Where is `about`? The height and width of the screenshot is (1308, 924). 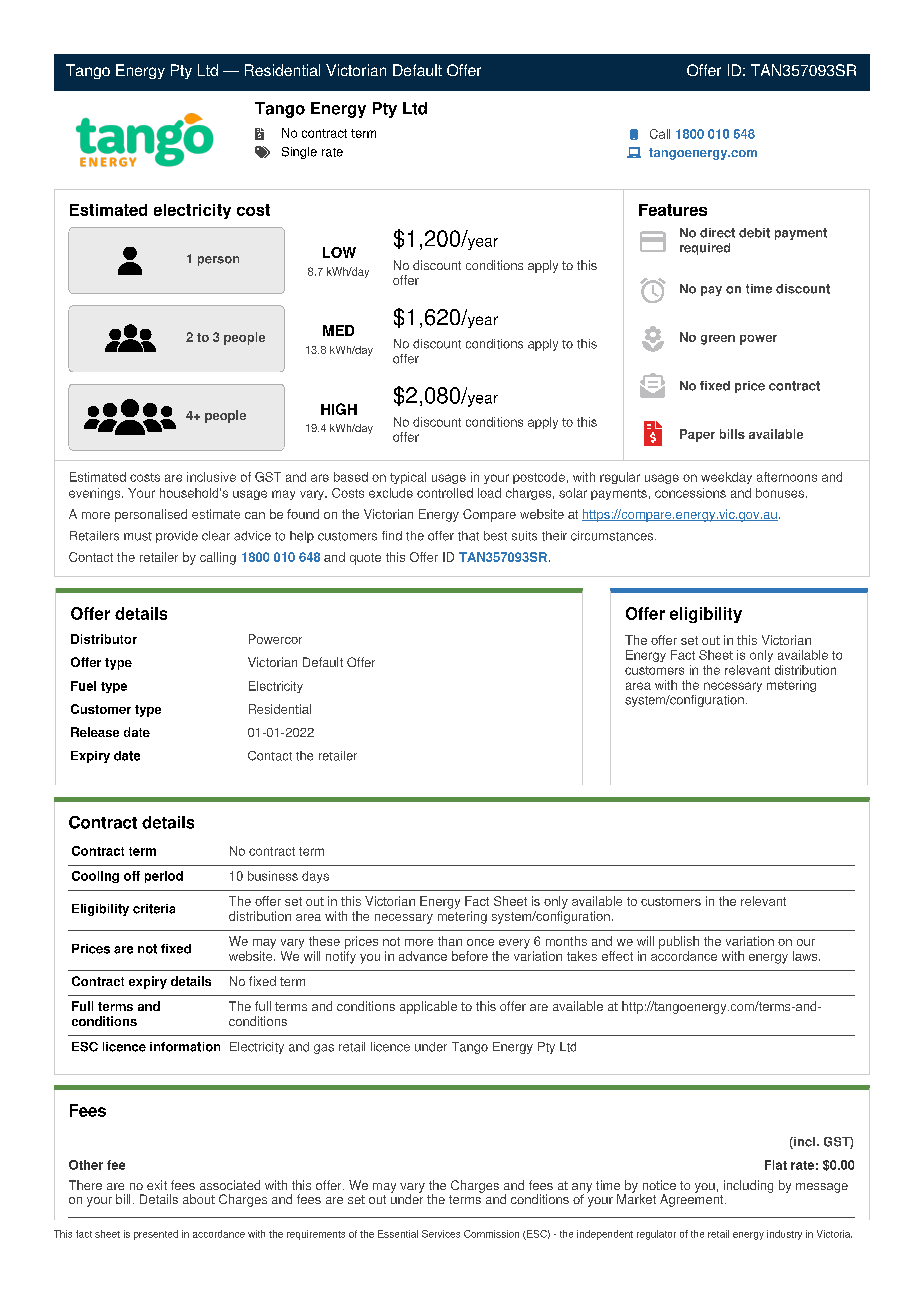 about is located at coordinates (199, 1199).
